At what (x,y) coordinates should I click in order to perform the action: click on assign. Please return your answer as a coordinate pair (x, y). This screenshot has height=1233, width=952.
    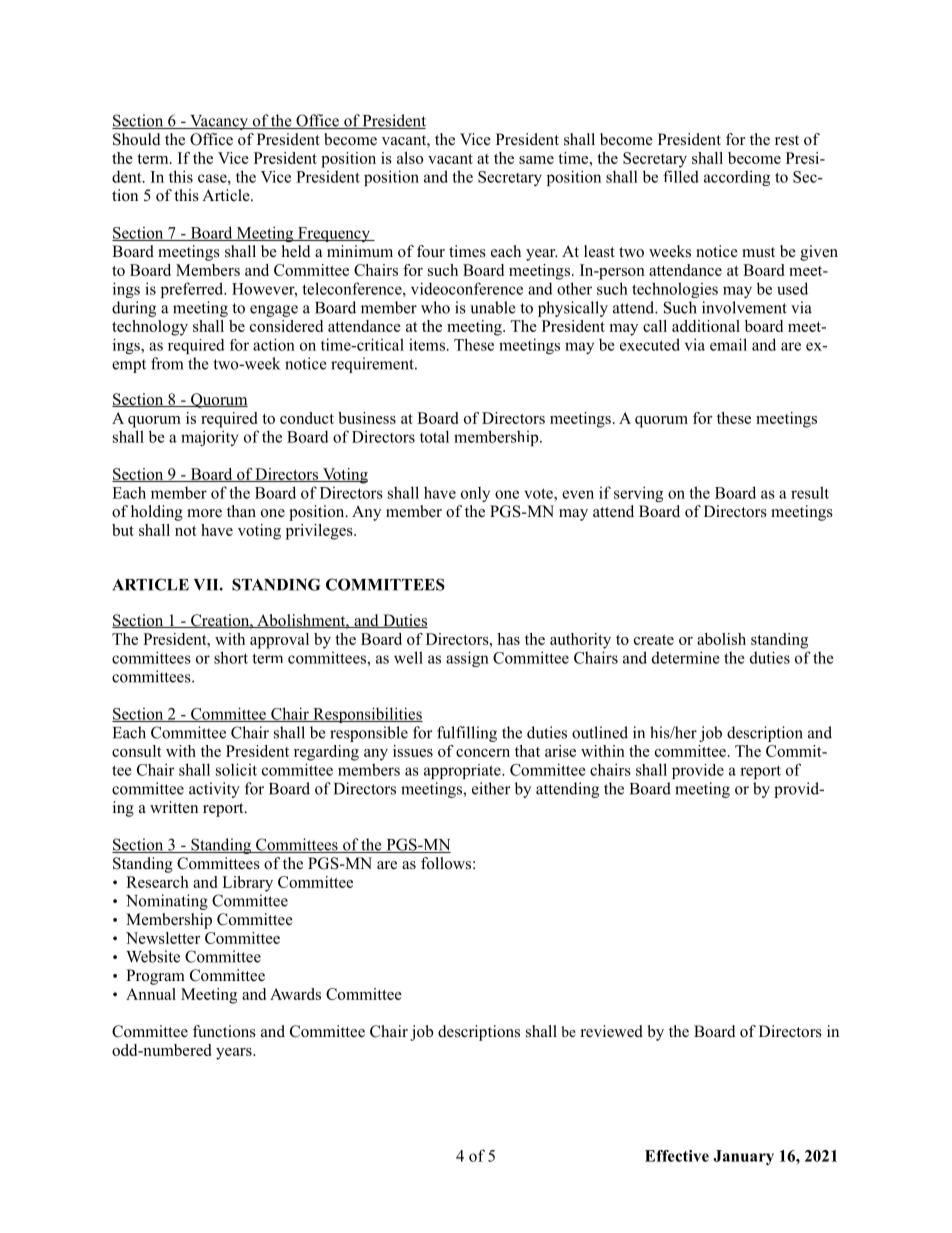
    Looking at the image, I should click on (467, 659).
